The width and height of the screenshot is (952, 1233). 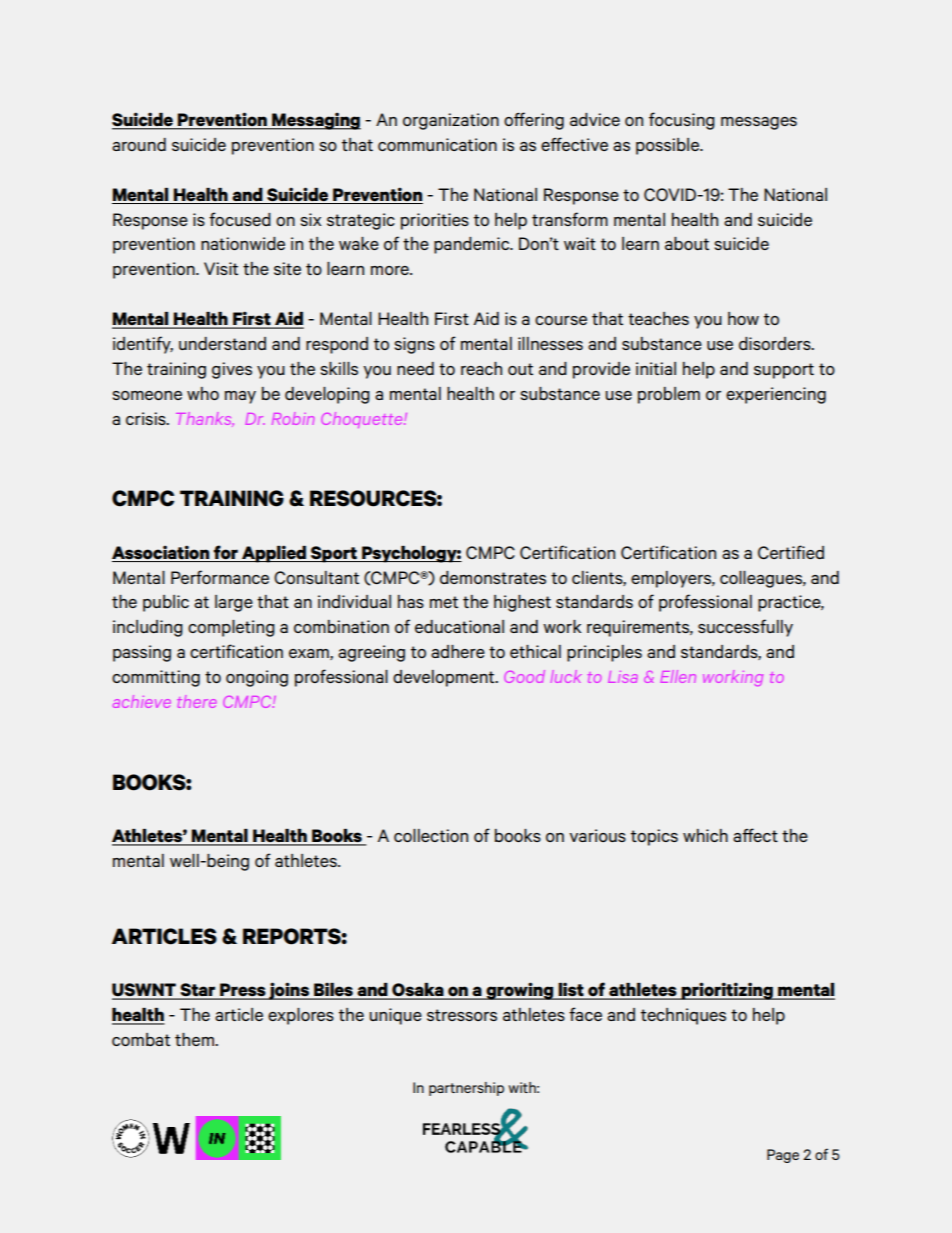 What do you see at coordinates (205, 419) in the screenshot?
I see `Thanks` at bounding box center [205, 419].
